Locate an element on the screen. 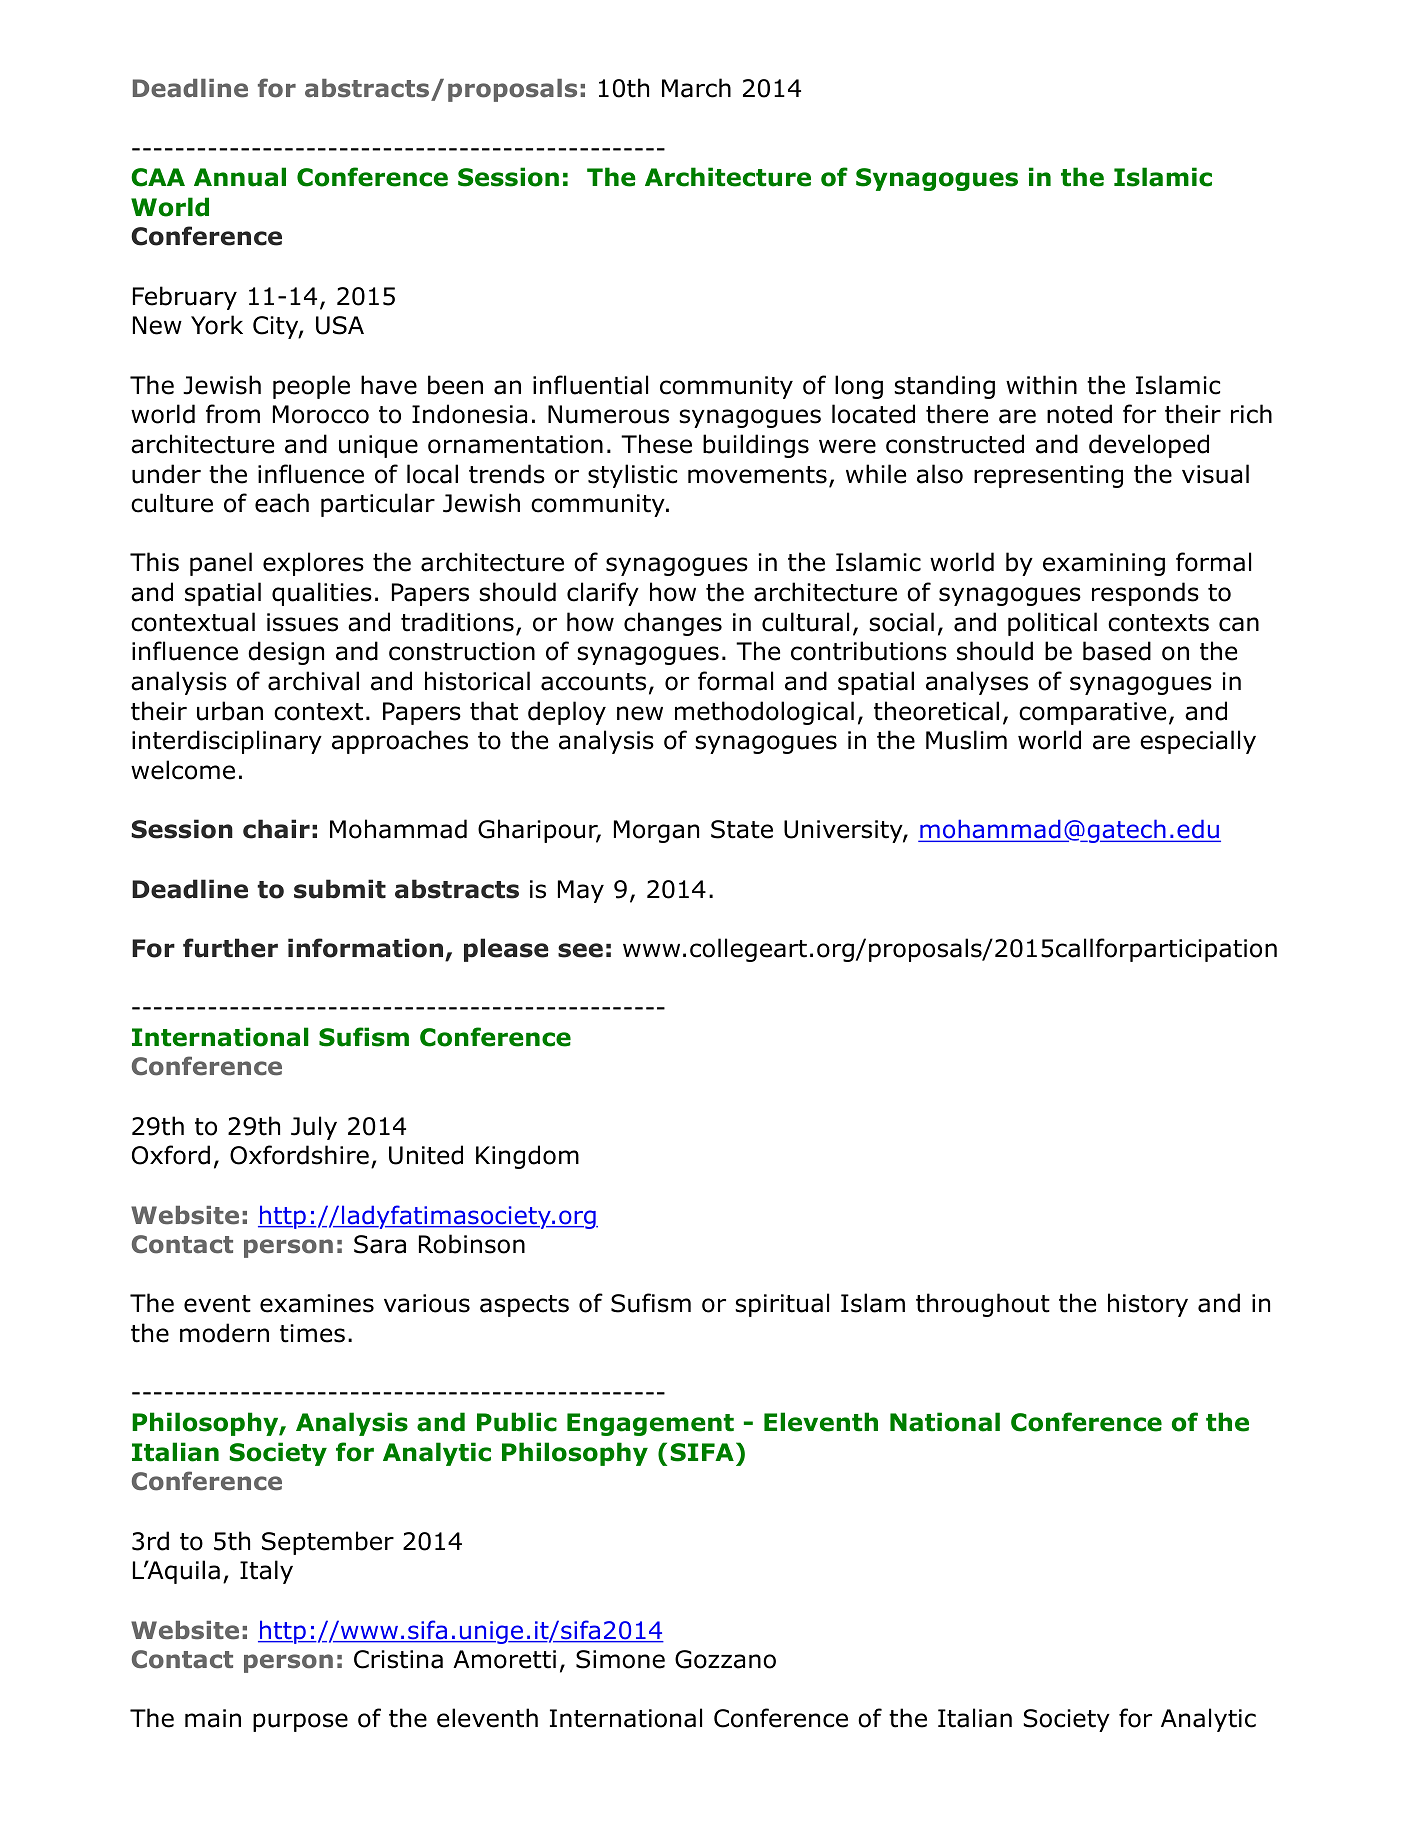  spiritual is located at coordinates (782, 1305).
